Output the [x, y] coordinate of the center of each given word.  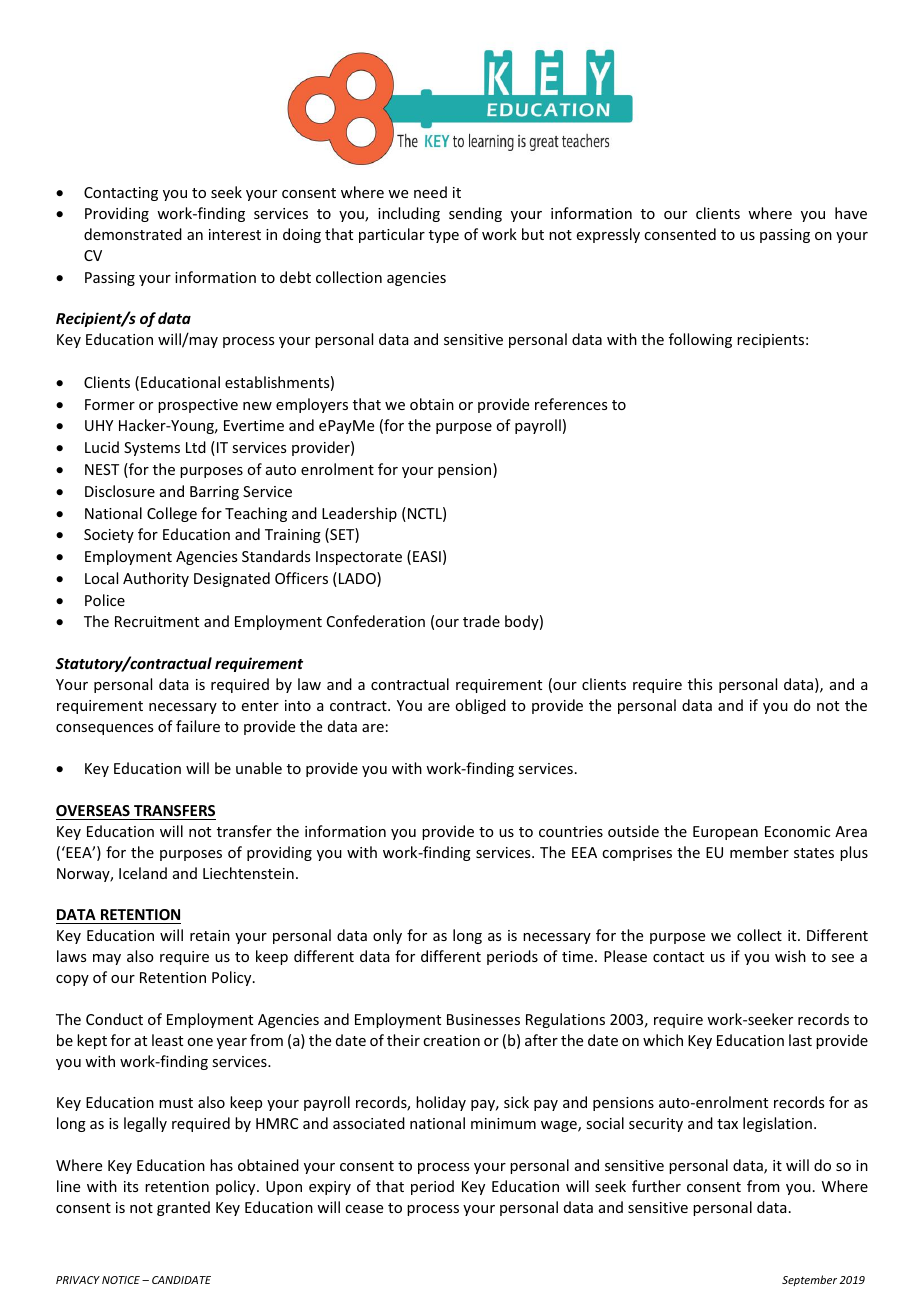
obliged [480, 706]
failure [198, 726]
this [700, 684]
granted [183, 1208]
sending [475, 214]
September [809, 1280]
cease [364, 1209]
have [851, 213]
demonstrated [133, 234]
